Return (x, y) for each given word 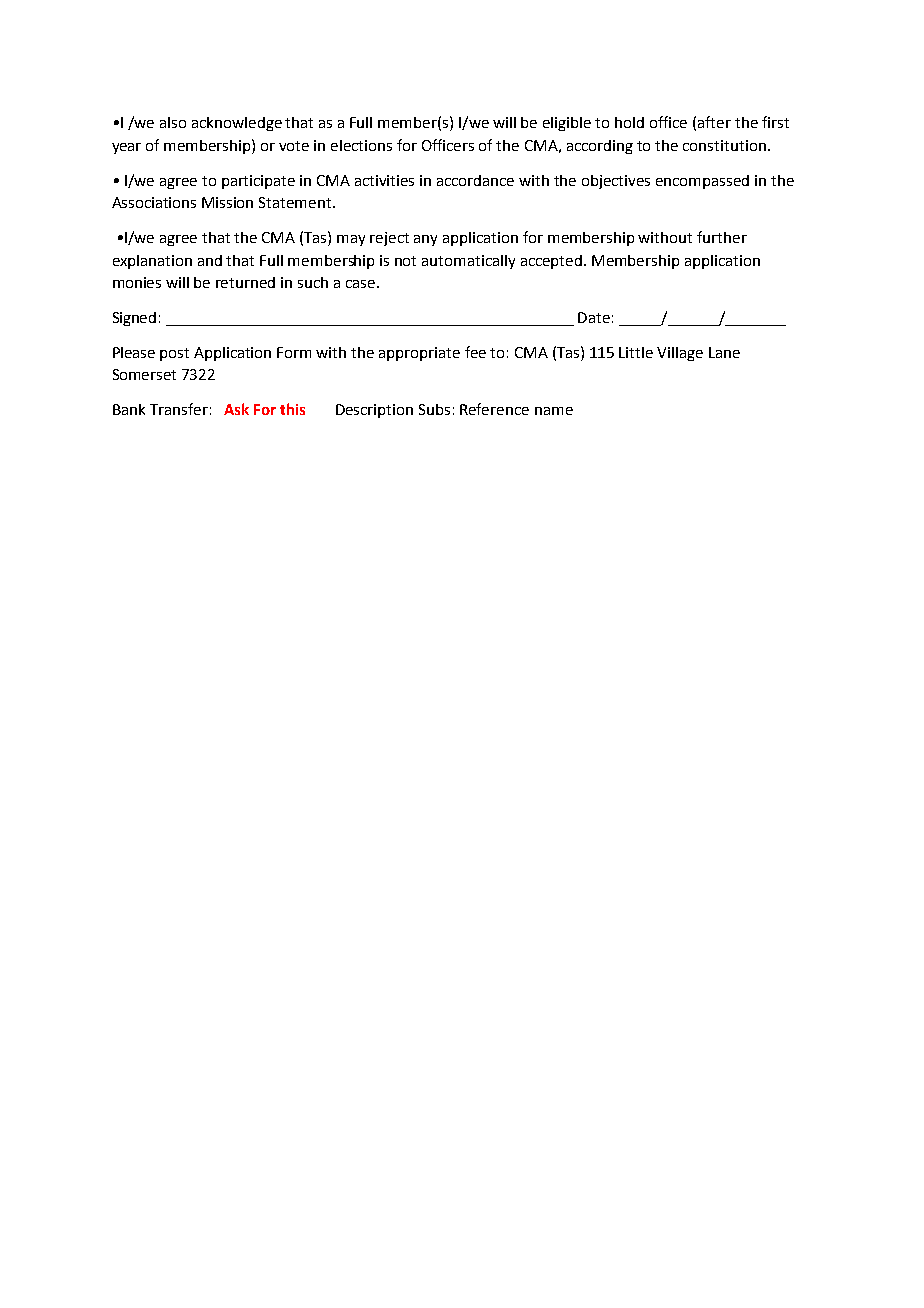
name (554, 411)
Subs (434, 409)
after (714, 122)
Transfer (179, 409)
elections (361, 145)
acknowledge (237, 124)
